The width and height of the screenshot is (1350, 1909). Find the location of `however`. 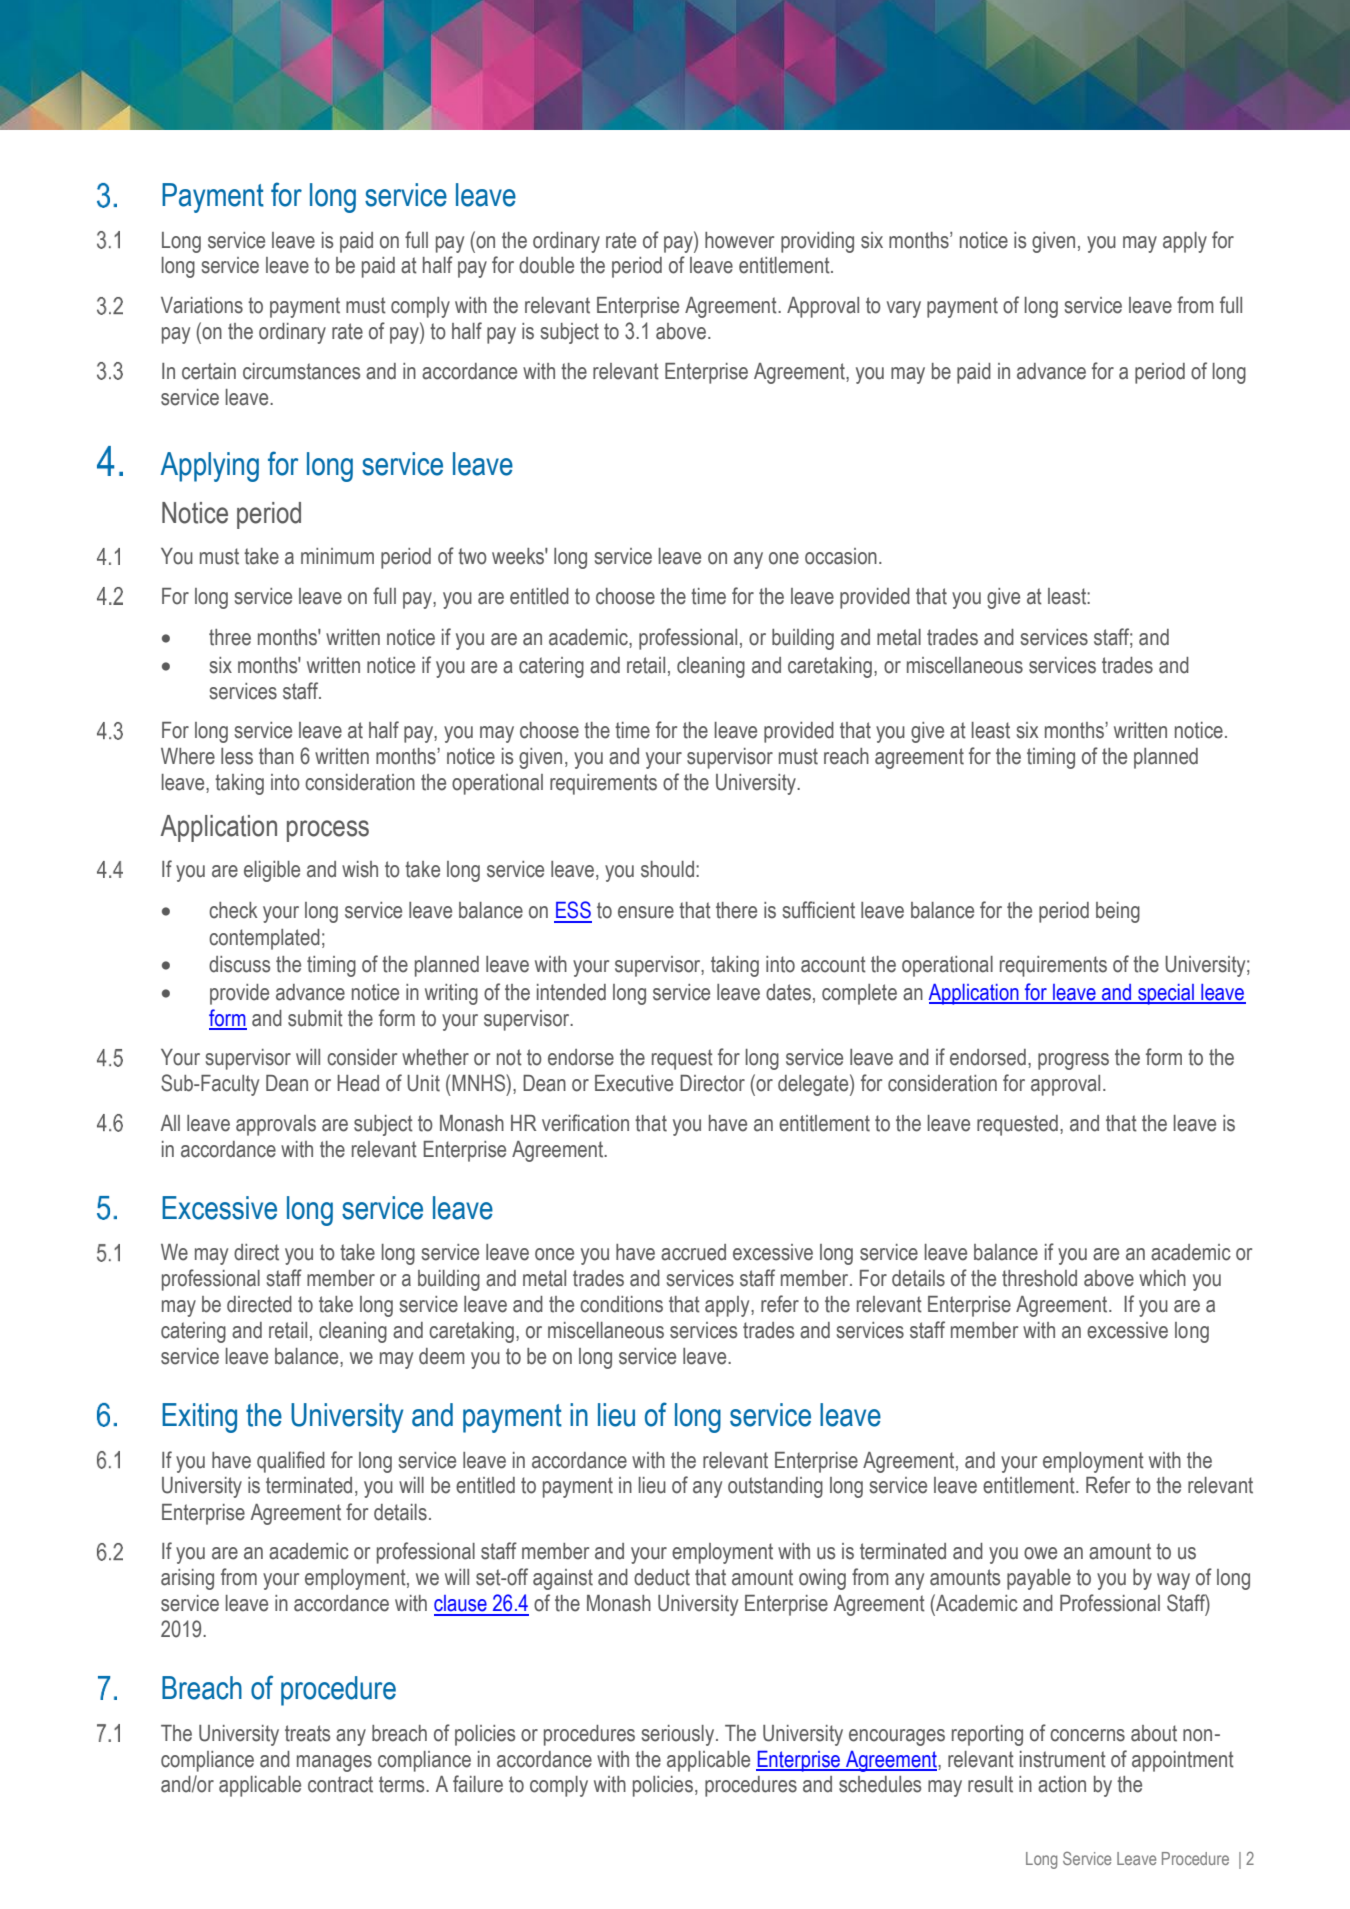

however is located at coordinates (739, 240).
